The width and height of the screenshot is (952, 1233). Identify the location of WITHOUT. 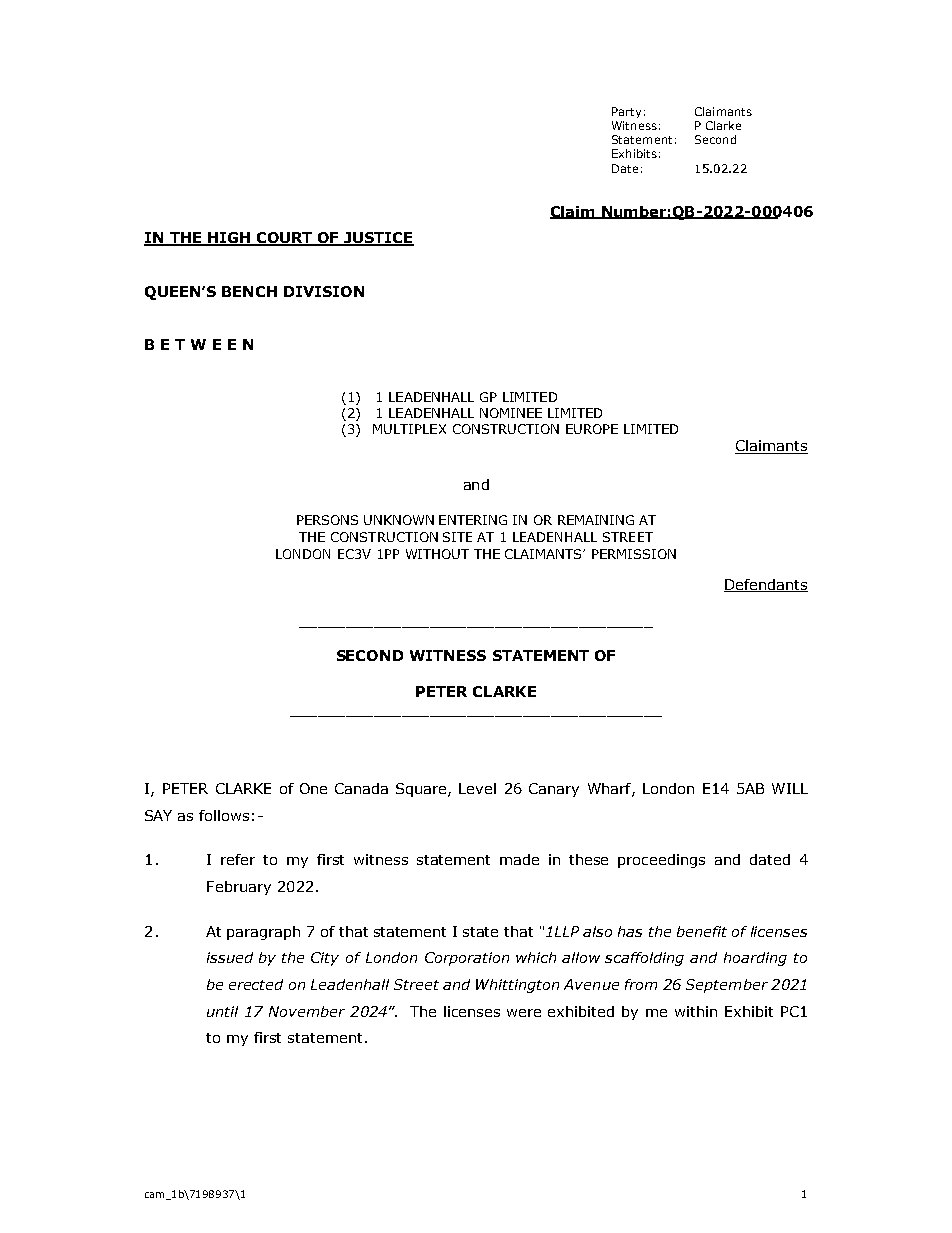
(437, 554).
